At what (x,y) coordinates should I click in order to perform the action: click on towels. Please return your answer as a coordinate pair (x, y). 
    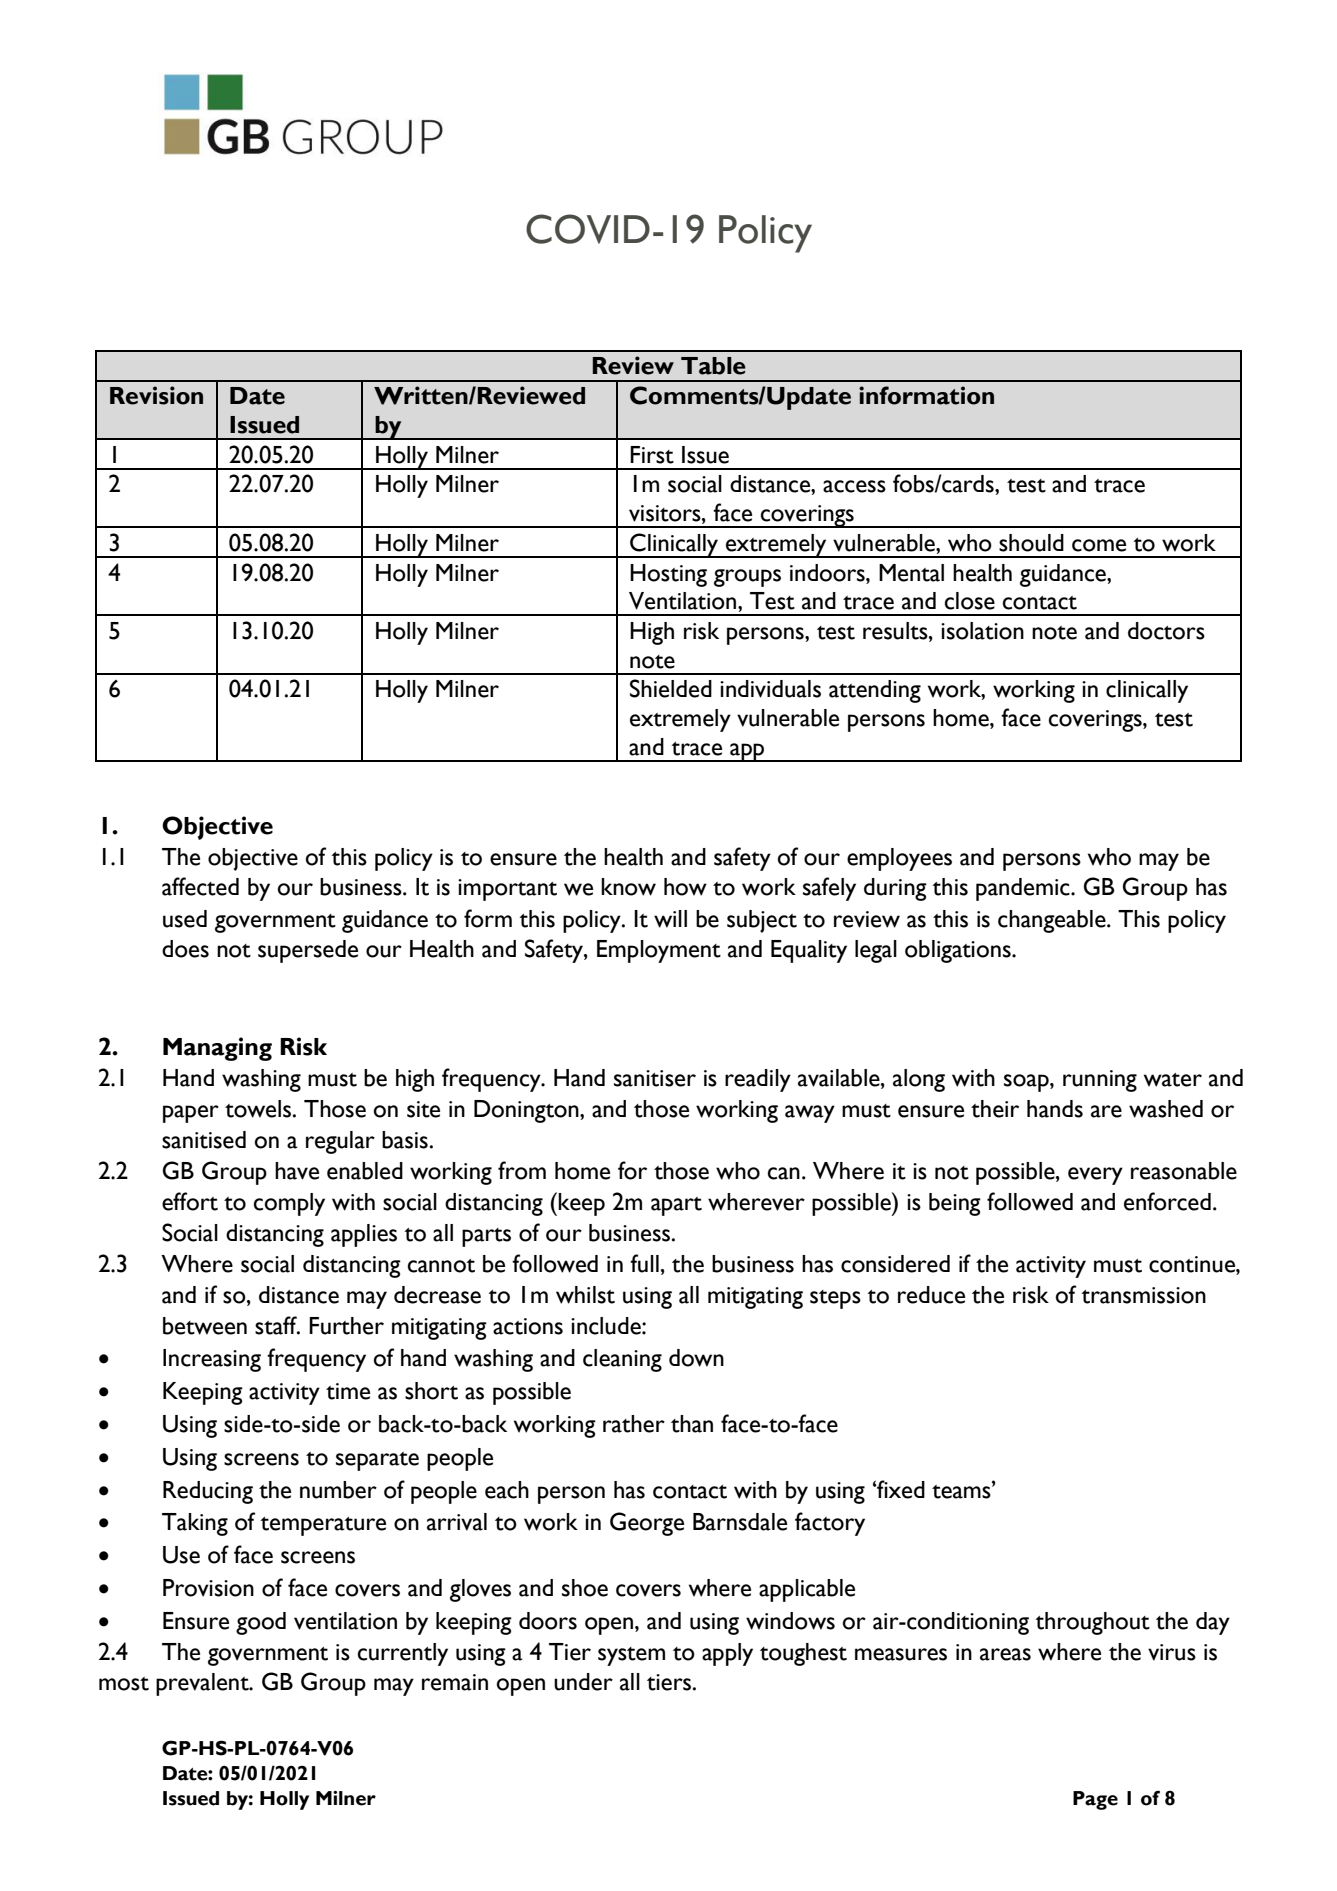
    Looking at the image, I should click on (259, 1109).
